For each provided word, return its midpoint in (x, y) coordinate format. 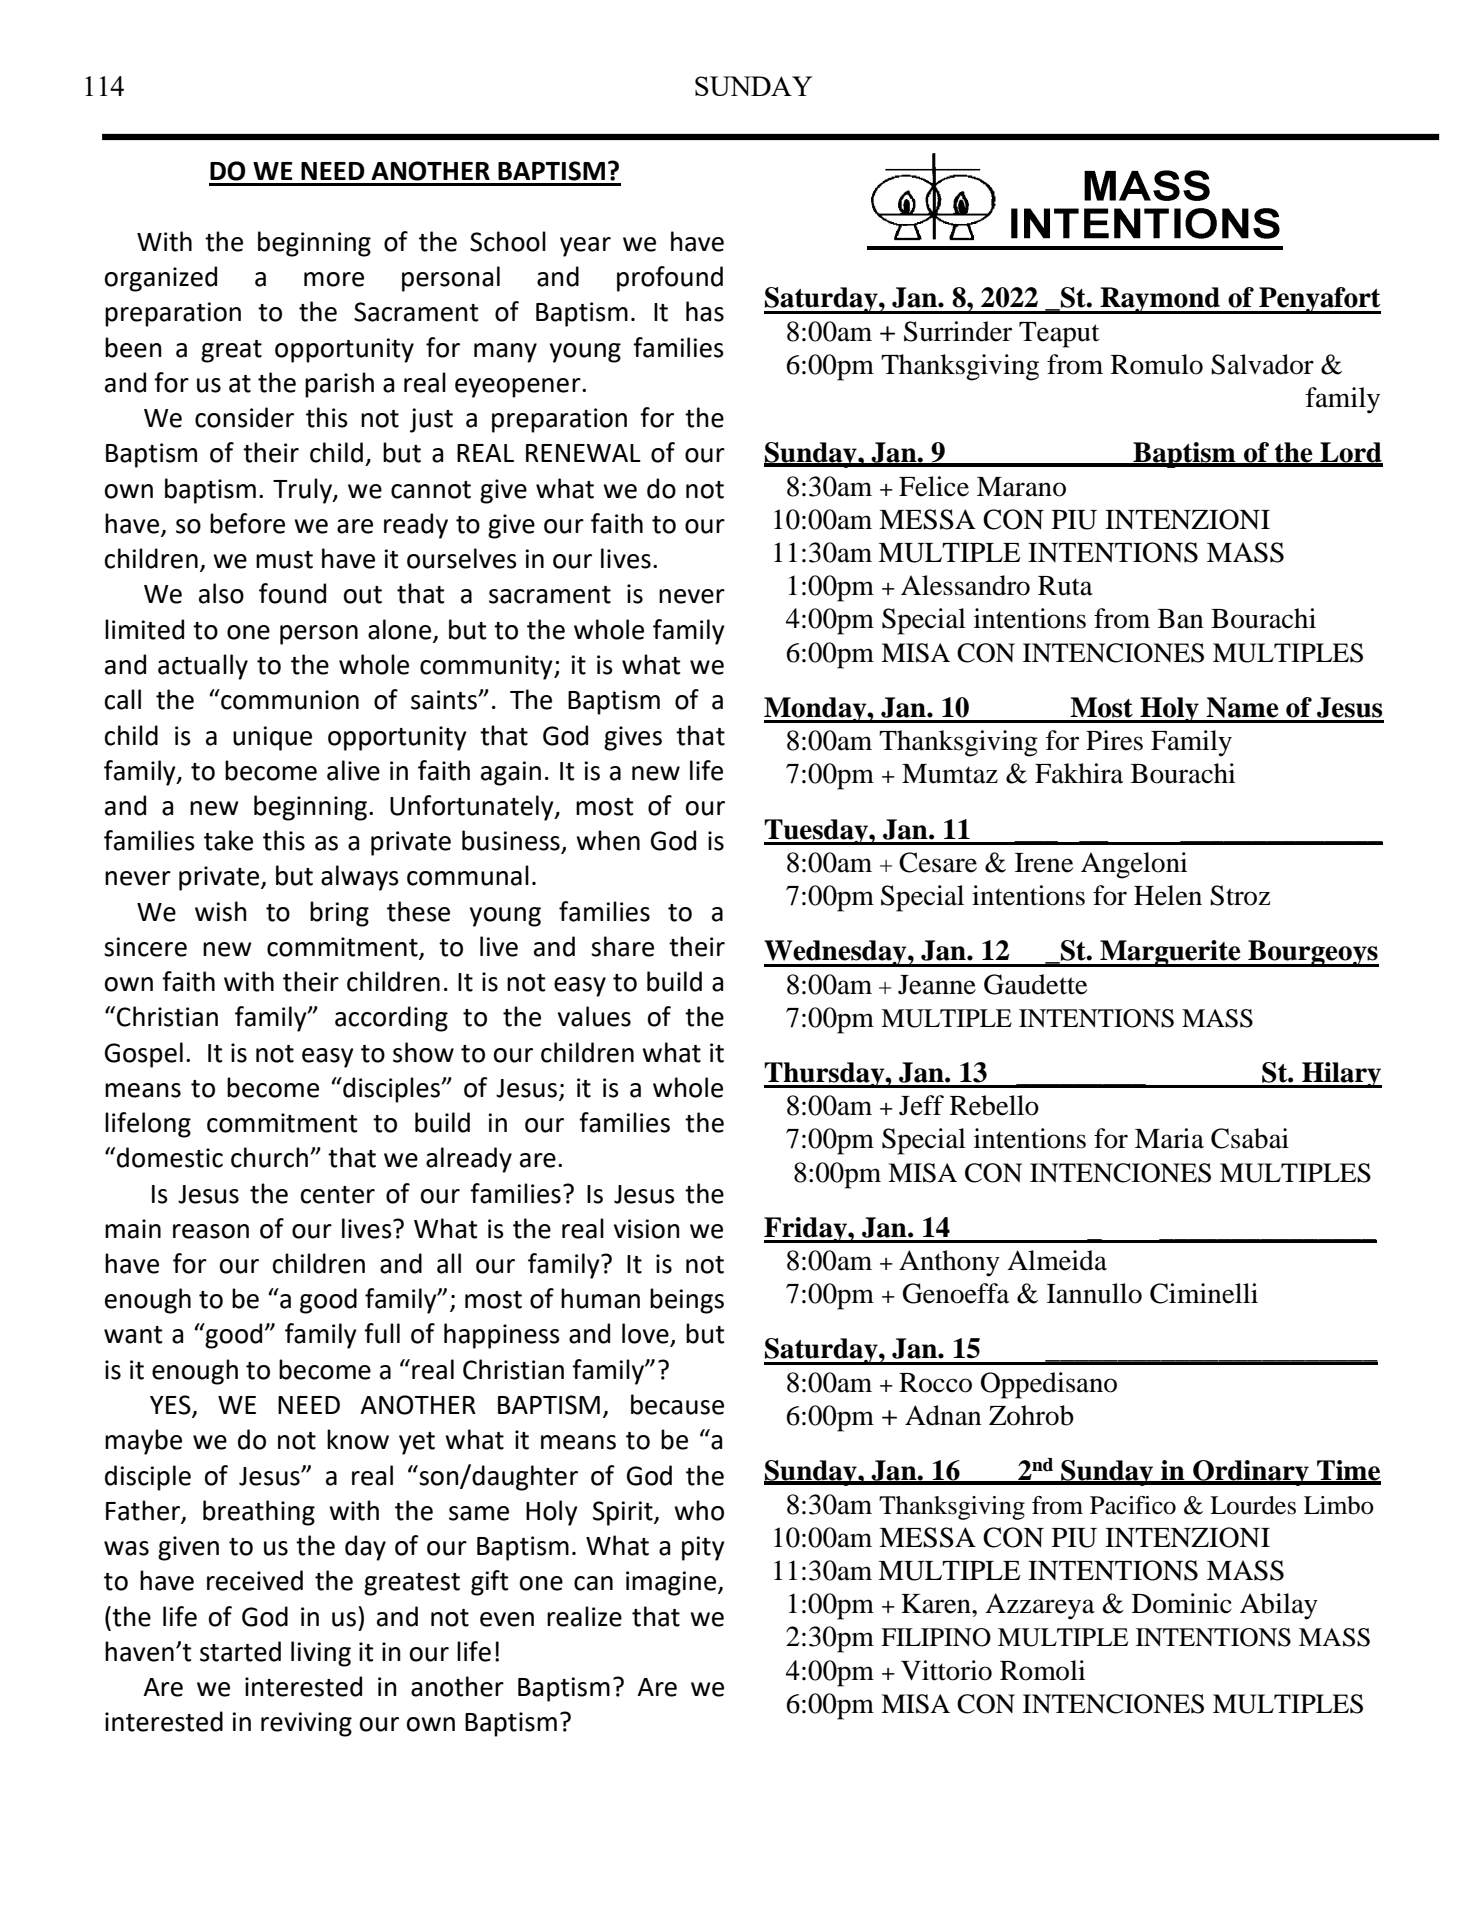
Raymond (1160, 300)
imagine (672, 1583)
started (240, 1651)
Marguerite (1170, 953)
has (705, 311)
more (334, 279)
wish (221, 911)
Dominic (1182, 1603)
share (622, 946)
